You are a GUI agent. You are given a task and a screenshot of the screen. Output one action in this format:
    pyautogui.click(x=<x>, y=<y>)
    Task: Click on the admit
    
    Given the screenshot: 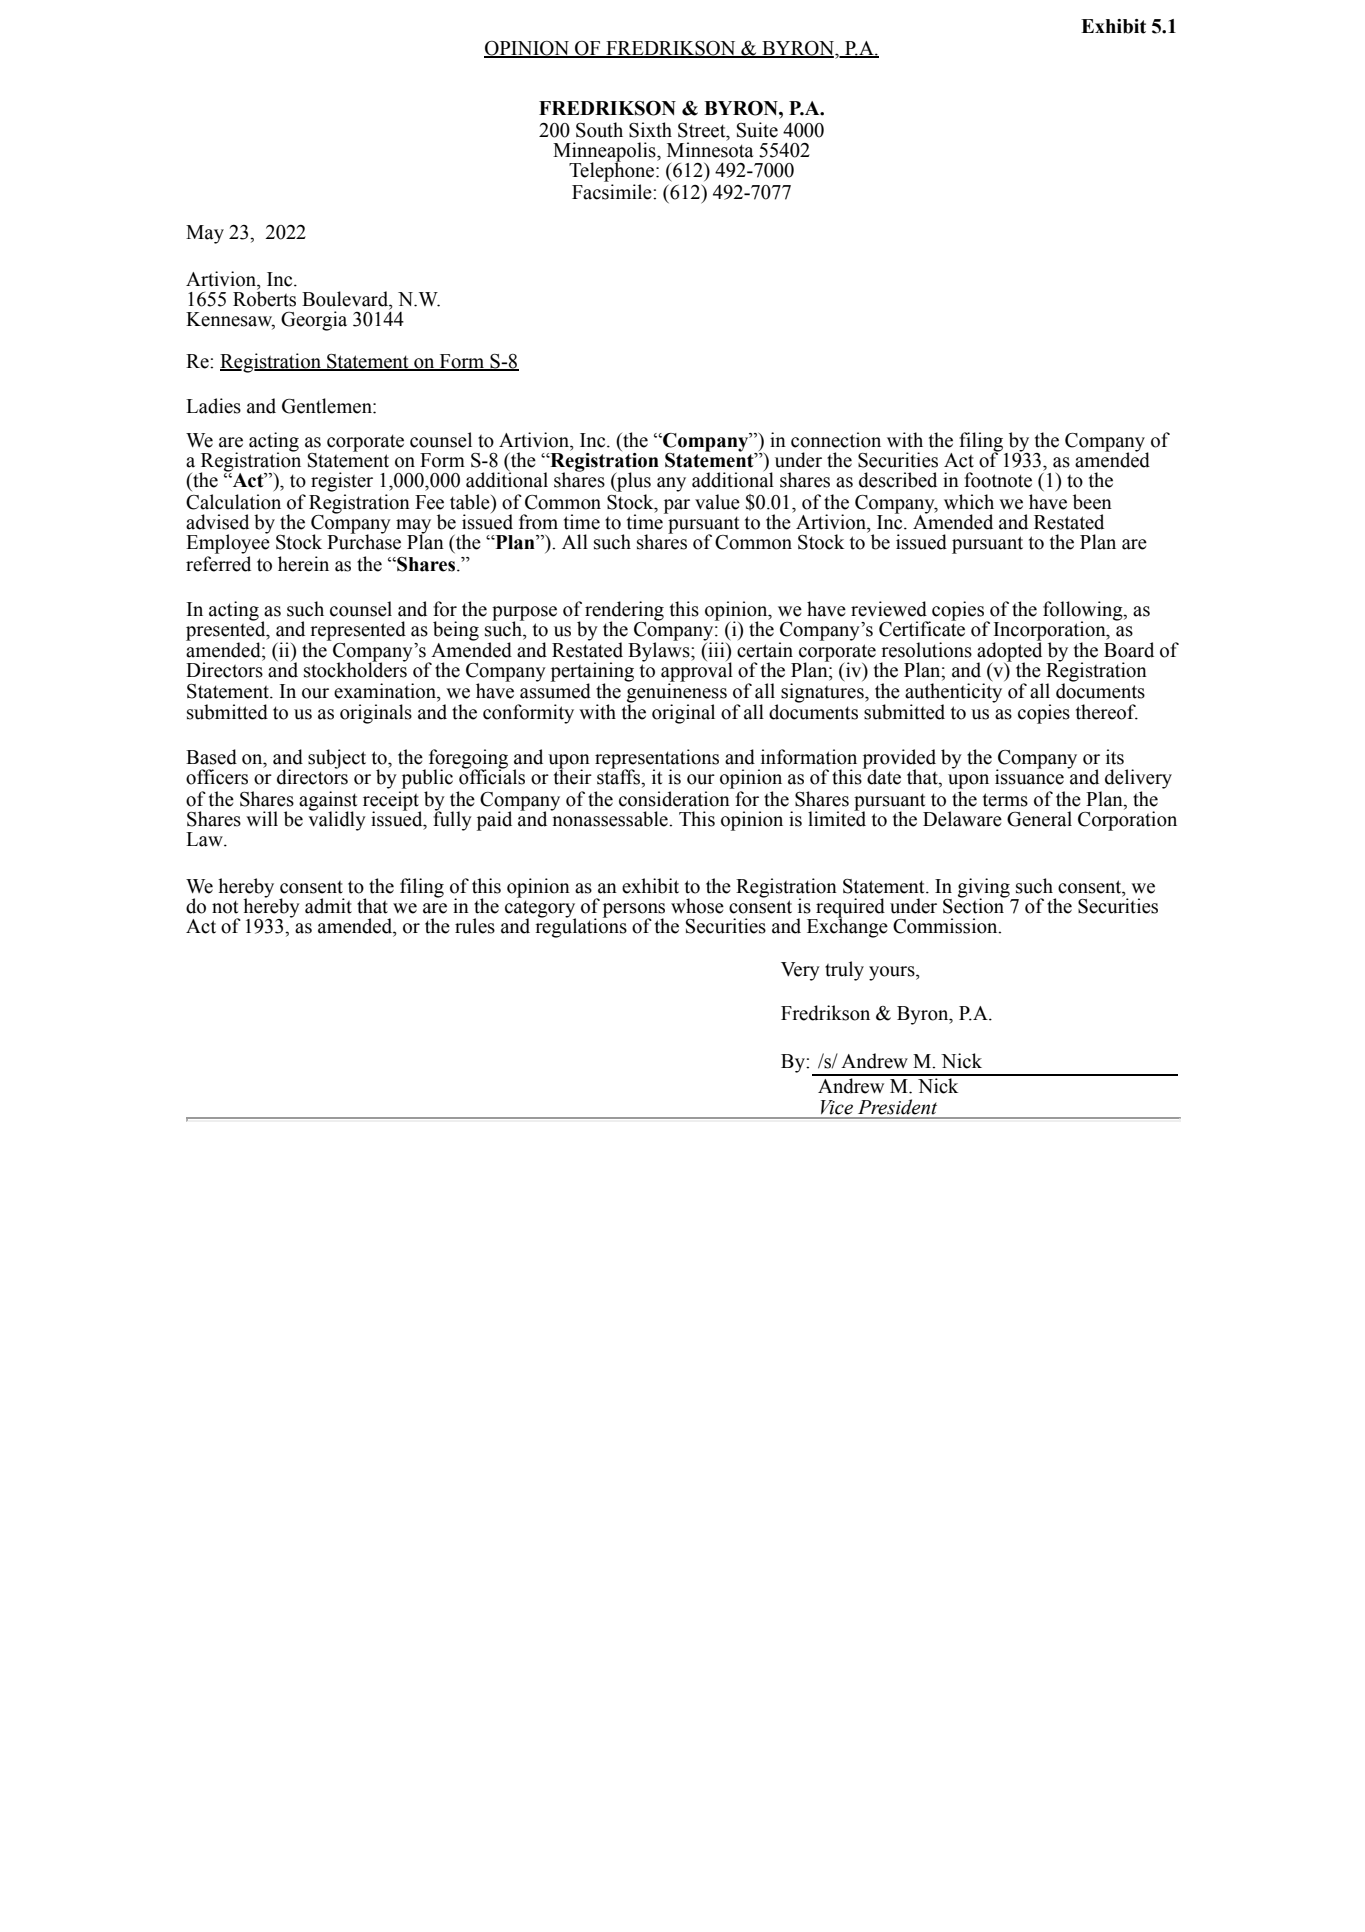 What is the action you would take?
    pyautogui.click(x=328, y=906)
